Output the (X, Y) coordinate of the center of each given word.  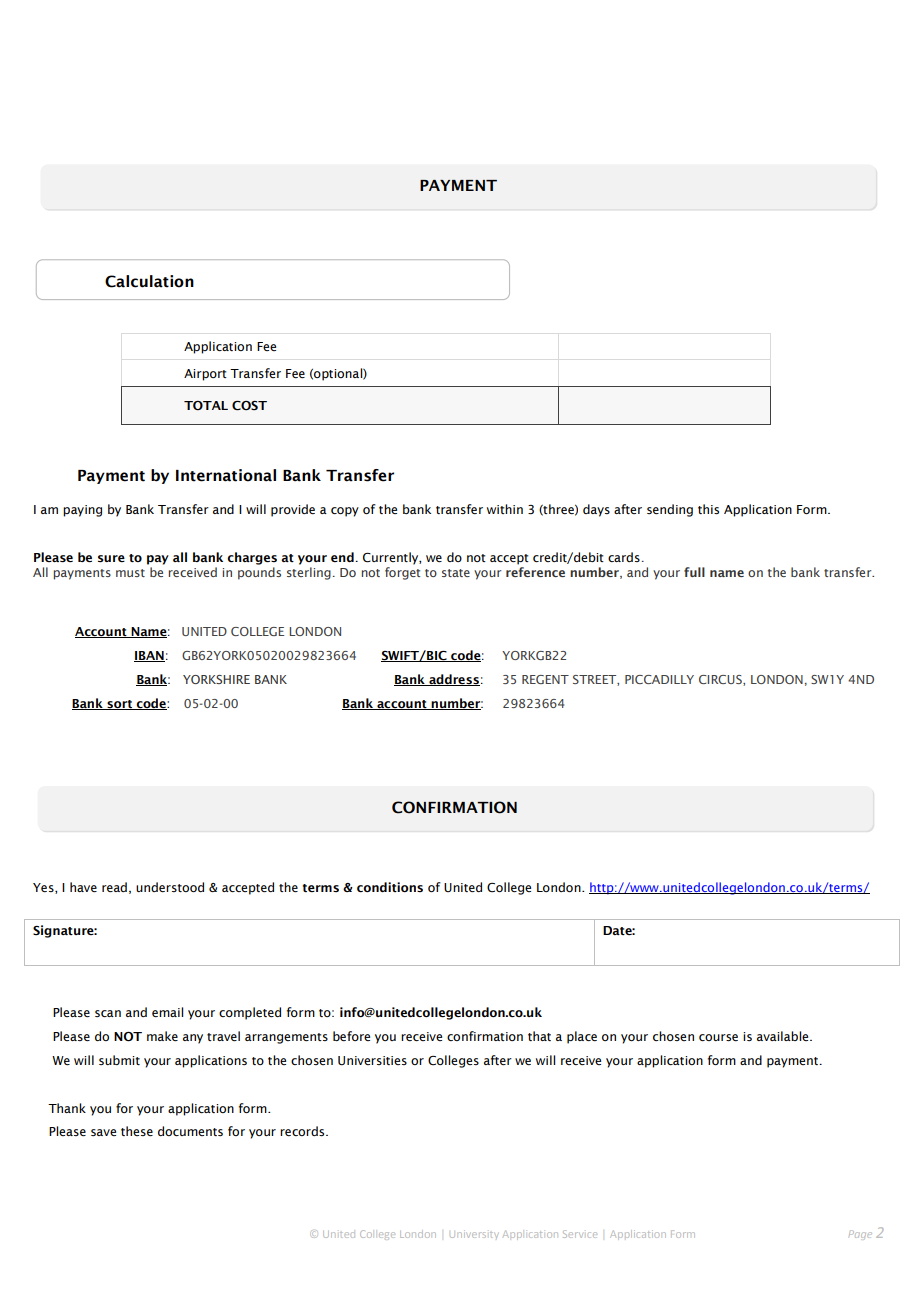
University (473, 1234)
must (130, 573)
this (708, 509)
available (784, 1036)
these (137, 1131)
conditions (390, 887)
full (694, 572)
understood (170, 887)
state (456, 573)
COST (249, 406)
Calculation (149, 281)
